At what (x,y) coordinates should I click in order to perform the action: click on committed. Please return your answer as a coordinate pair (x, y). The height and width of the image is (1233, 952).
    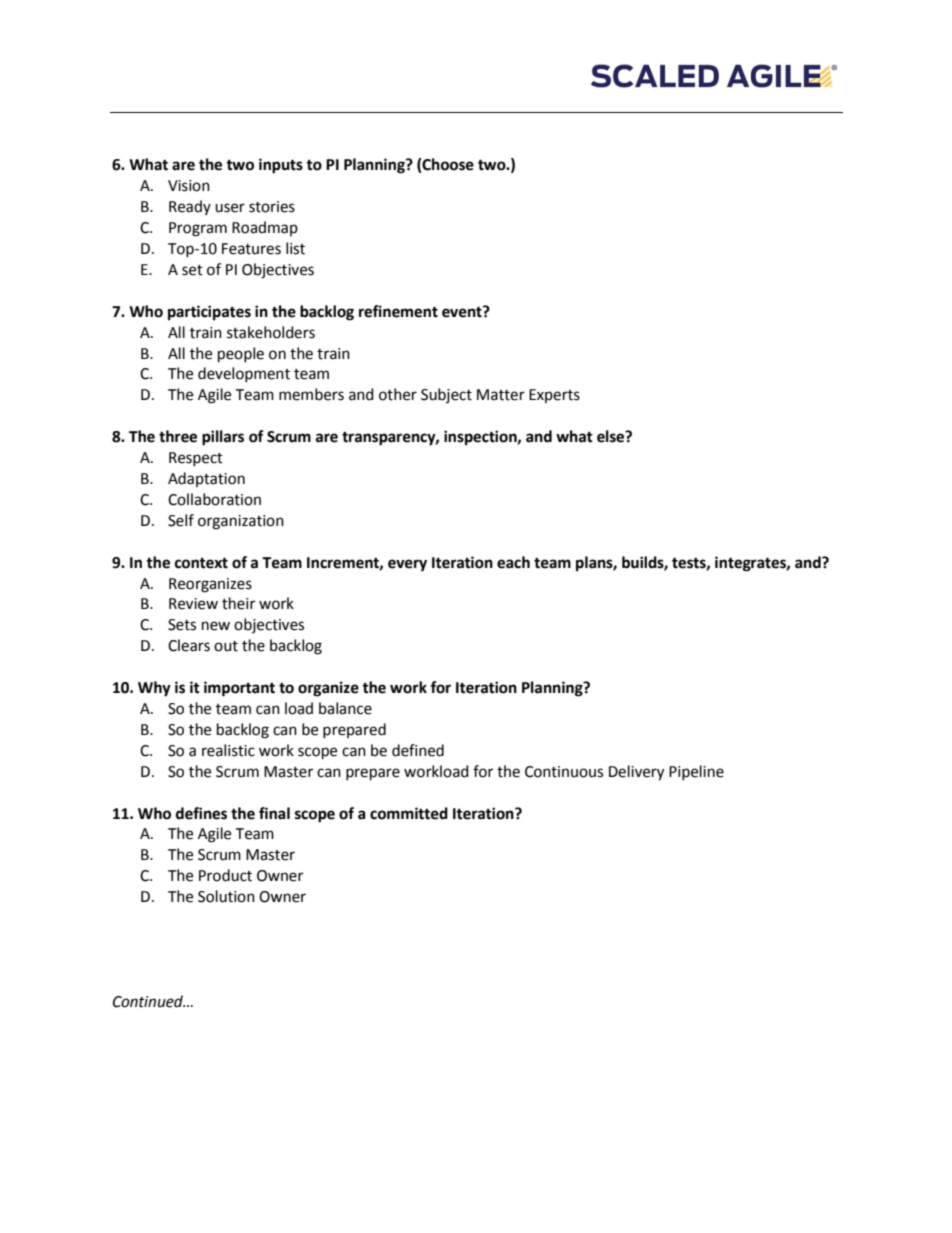
    Looking at the image, I should click on (409, 813).
